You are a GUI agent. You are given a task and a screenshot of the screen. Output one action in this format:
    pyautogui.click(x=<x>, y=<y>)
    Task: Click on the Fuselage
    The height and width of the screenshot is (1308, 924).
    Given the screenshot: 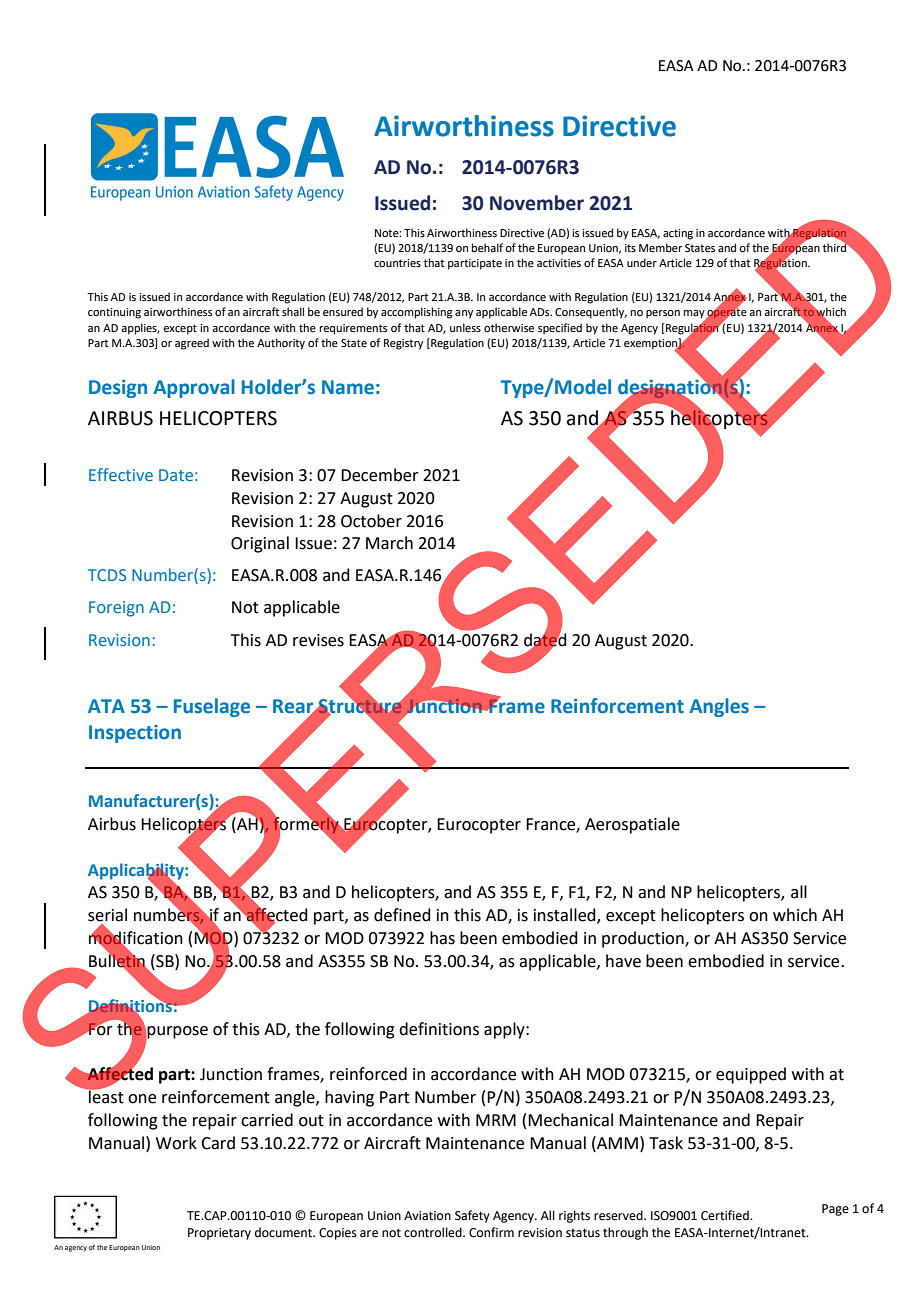 What is the action you would take?
    pyautogui.click(x=212, y=707)
